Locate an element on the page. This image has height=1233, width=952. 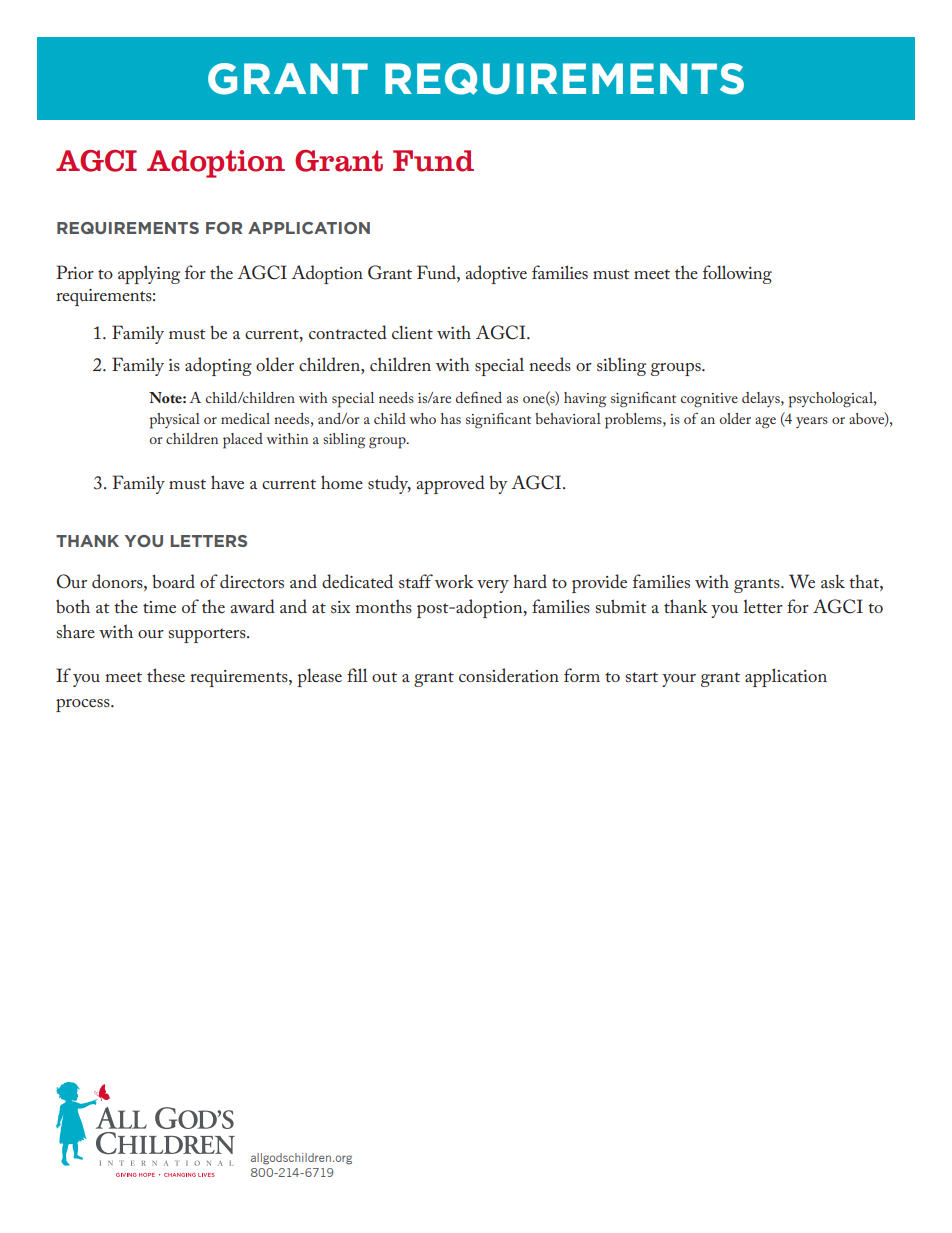
approved is located at coordinates (450, 484).
